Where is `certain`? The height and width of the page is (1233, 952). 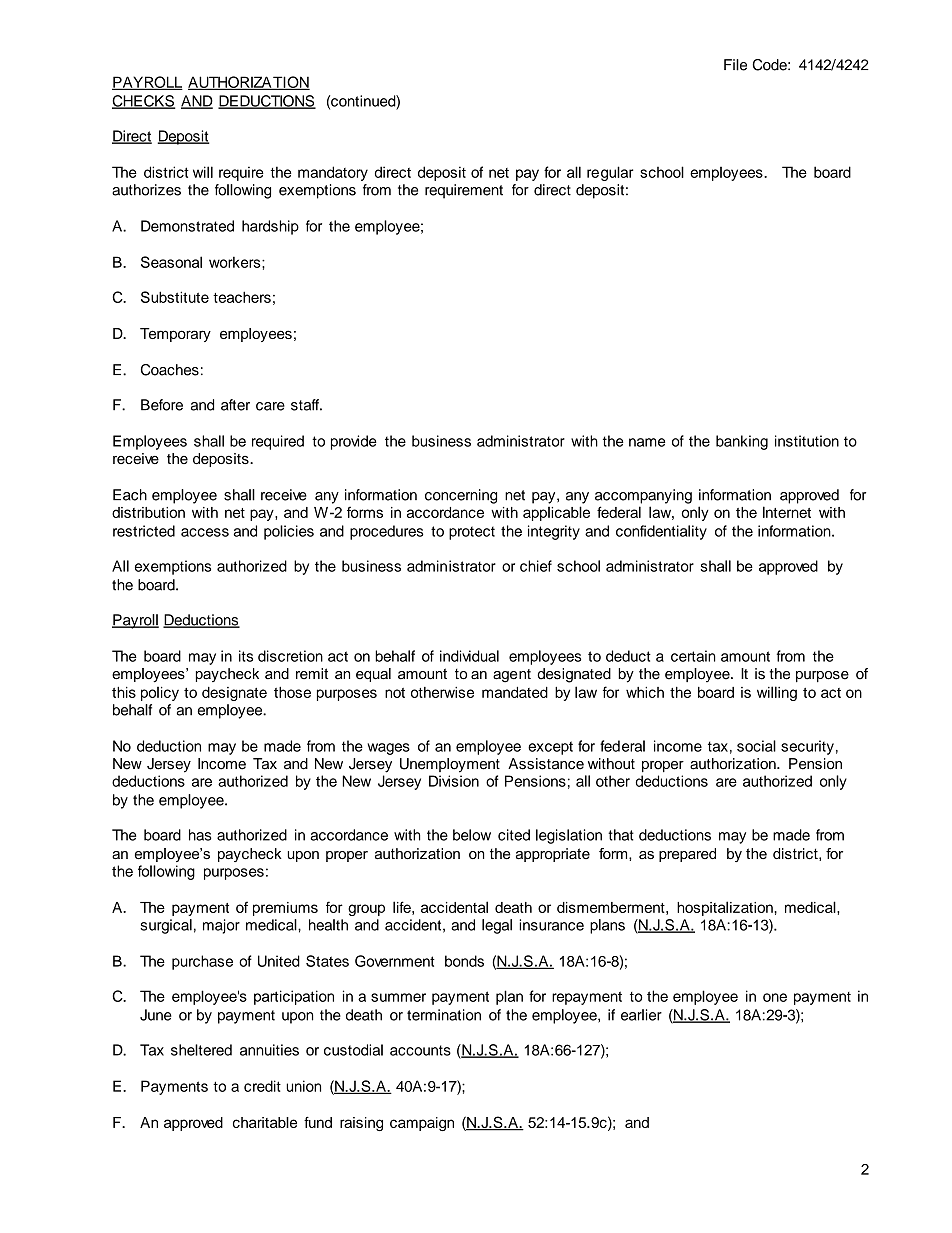
certain is located at coordinates (693, 656).
